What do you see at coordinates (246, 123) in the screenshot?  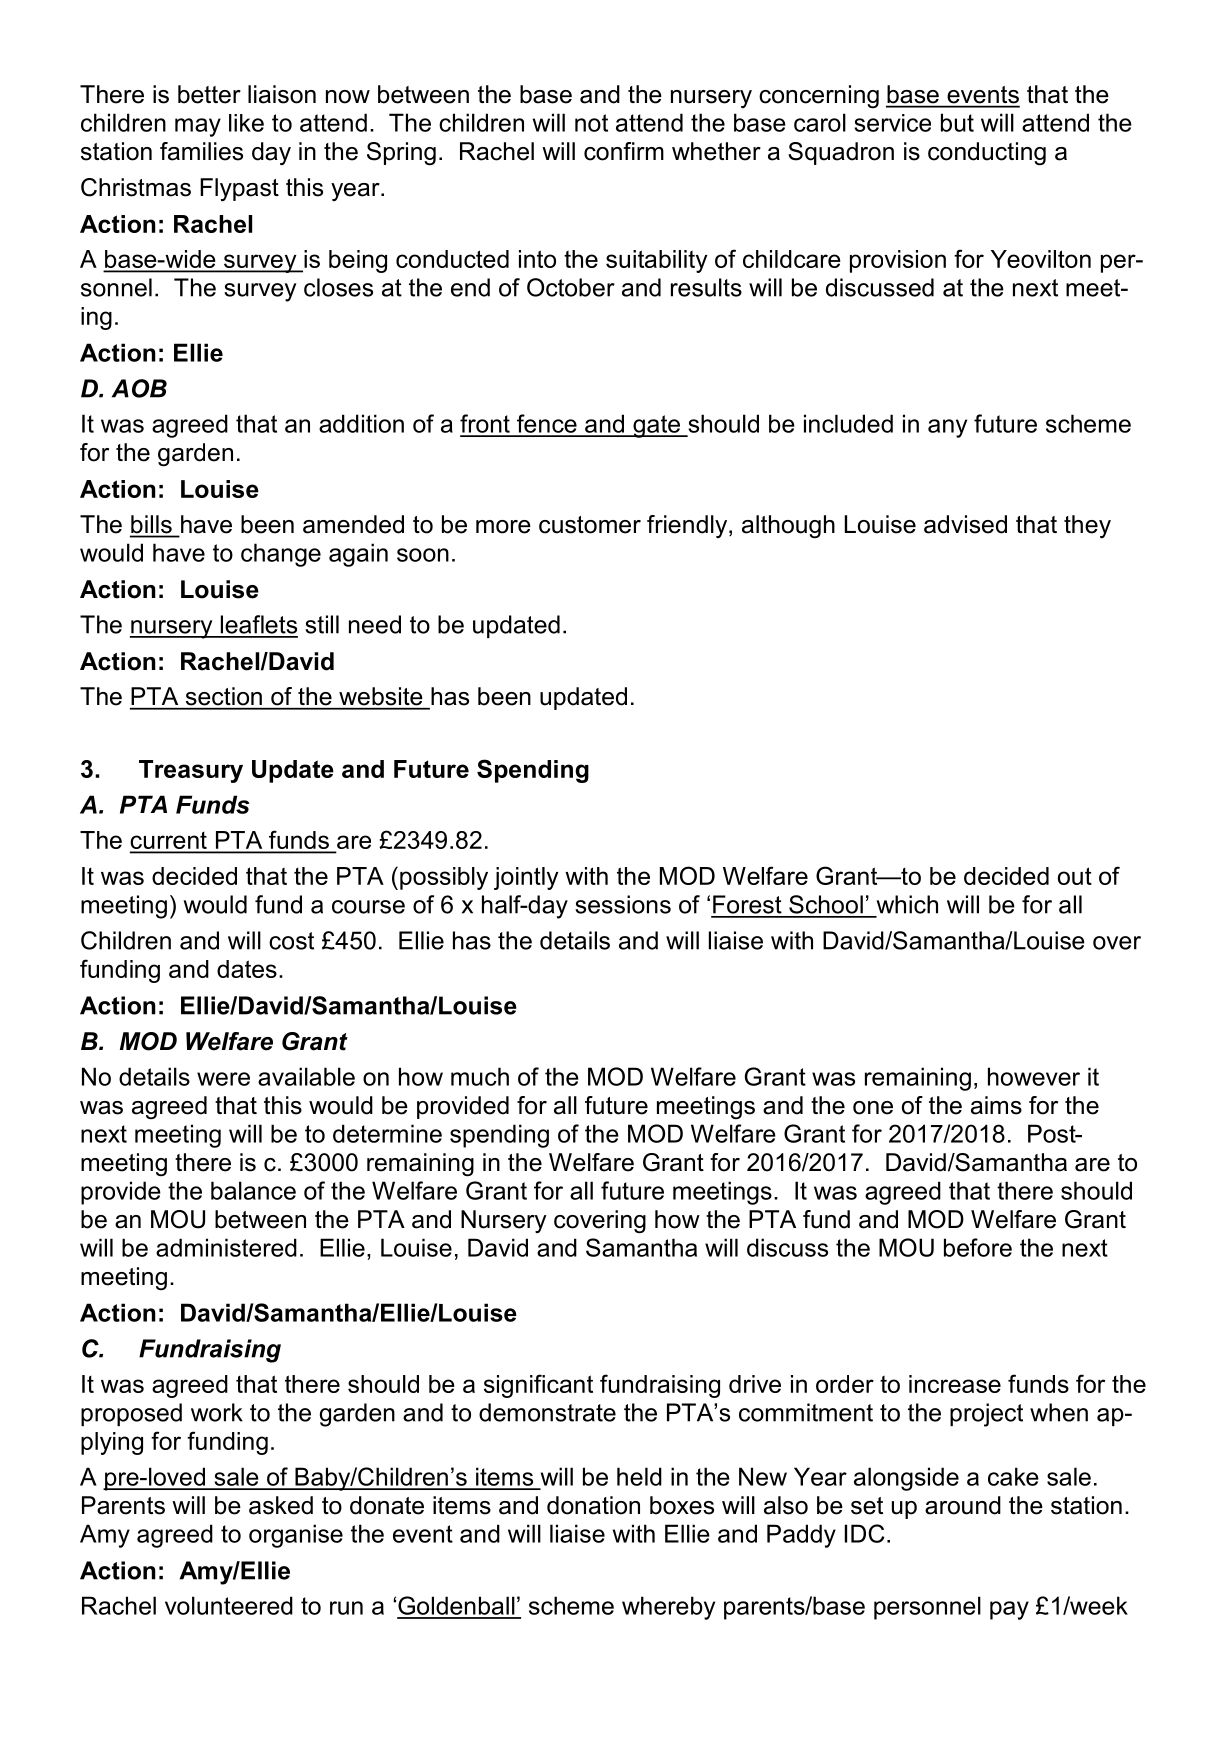 I see `like` at bounding box center [246, 123].
